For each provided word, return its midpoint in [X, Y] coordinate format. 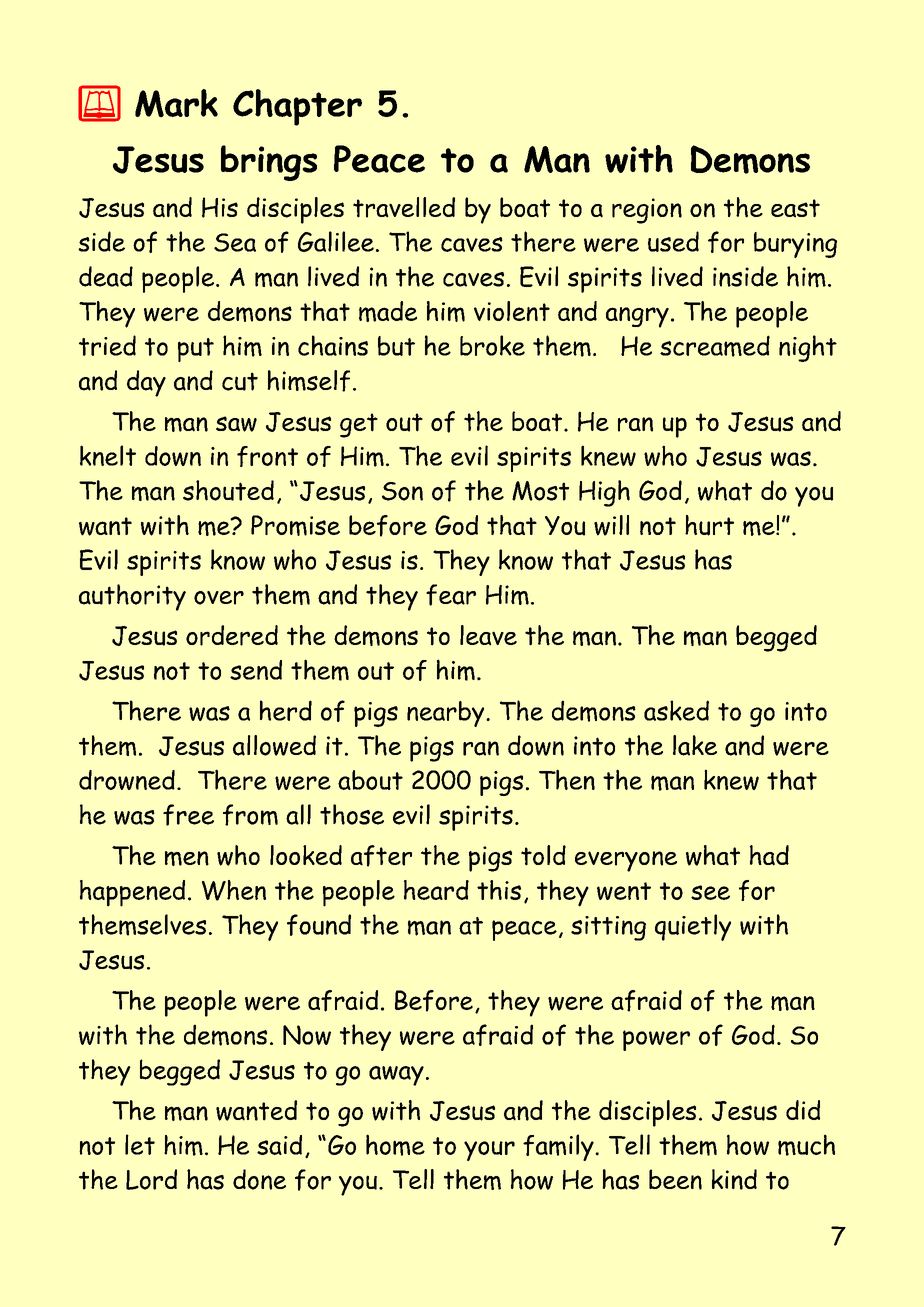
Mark [176, 103]
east [795, 208]
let [140, 1144]
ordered [232, 635]
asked [676, 710]
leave [488, 635]
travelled [404, 207]
